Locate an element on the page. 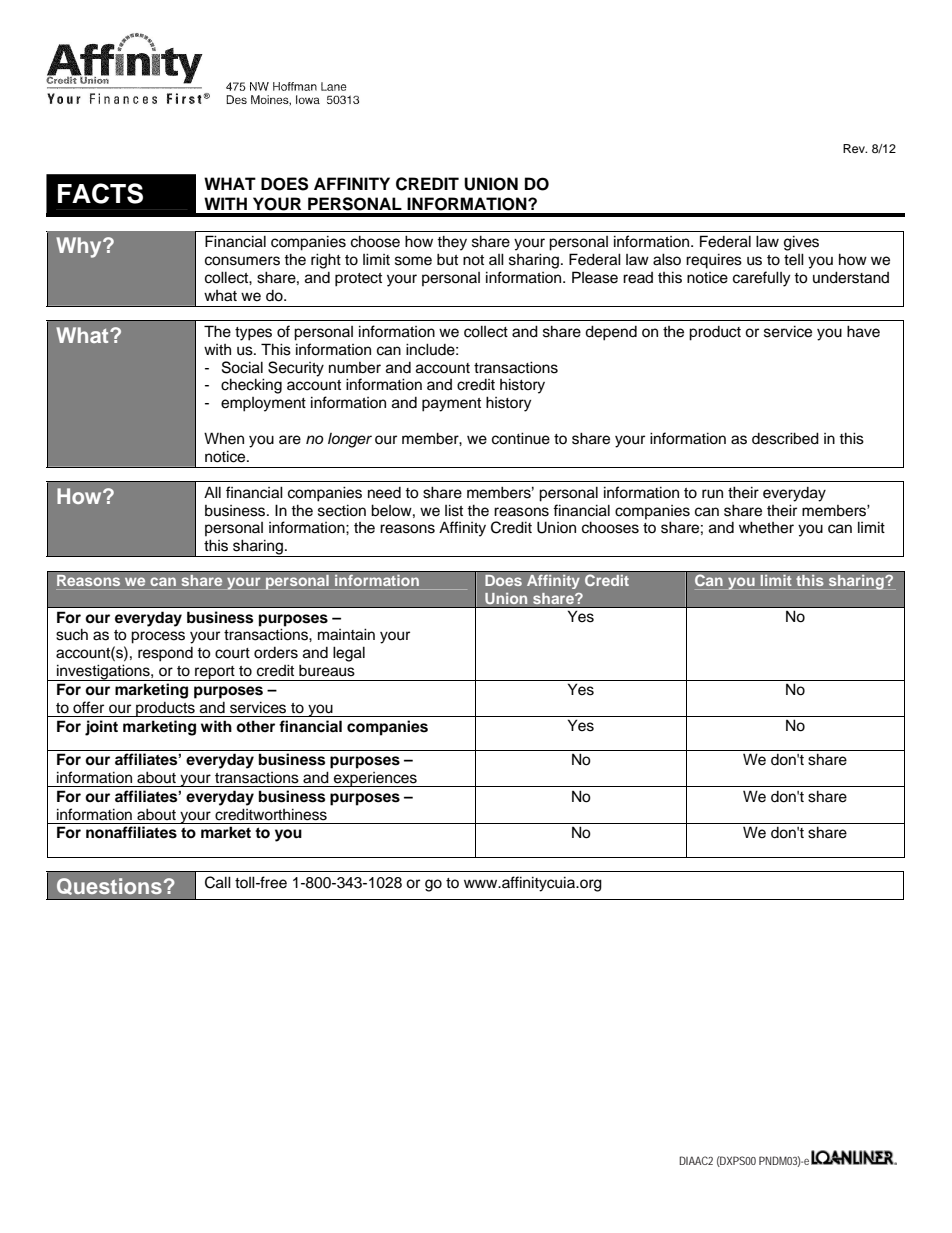 This document has width=952, height=1233. experiences is located at coordinates (375, 779).
